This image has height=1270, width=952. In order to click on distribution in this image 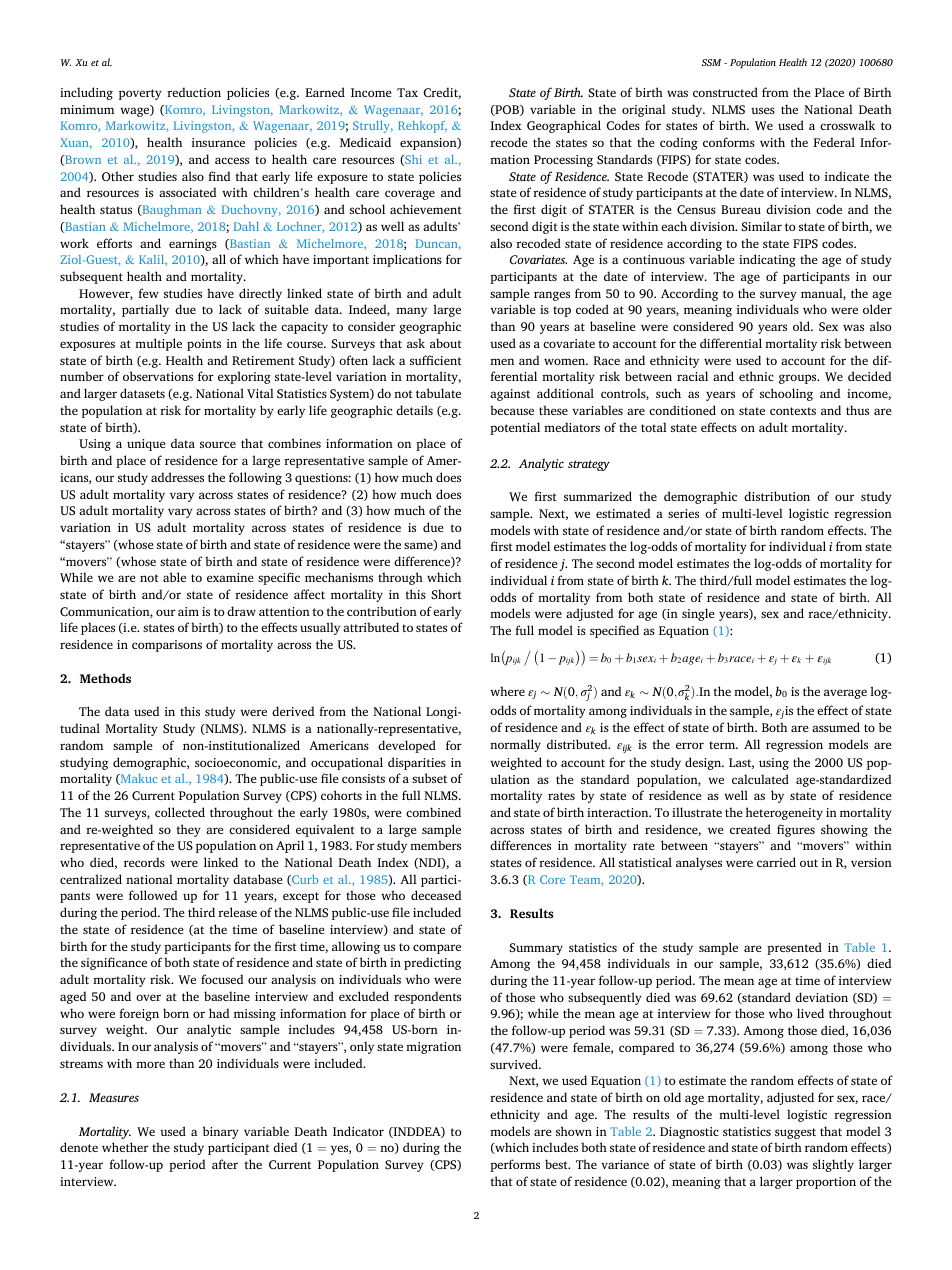, I will do `click(777, 496)`.
